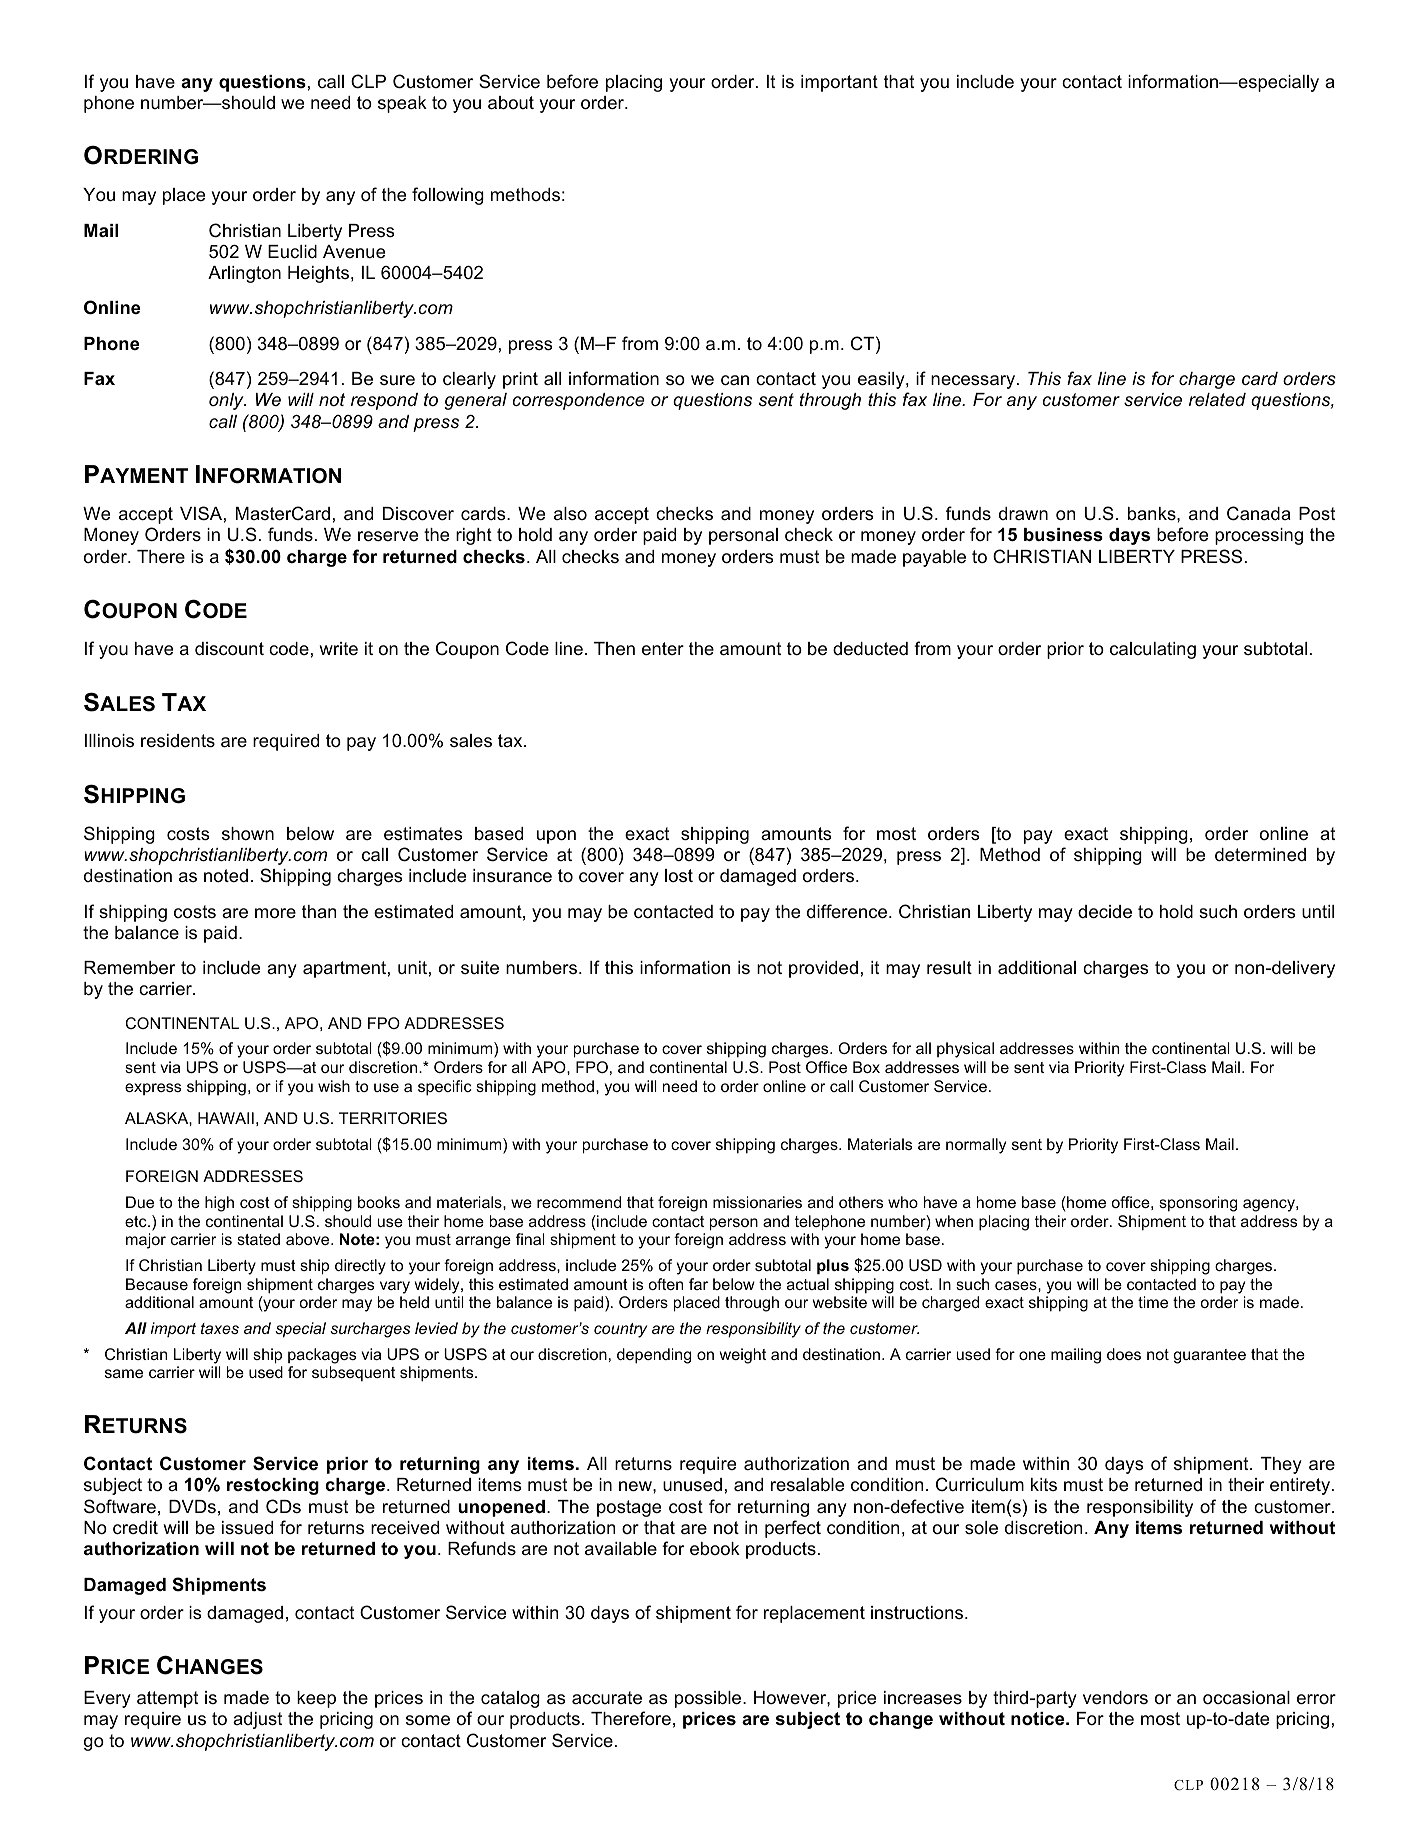  I want to click on adjust, so click(257, 1720).
